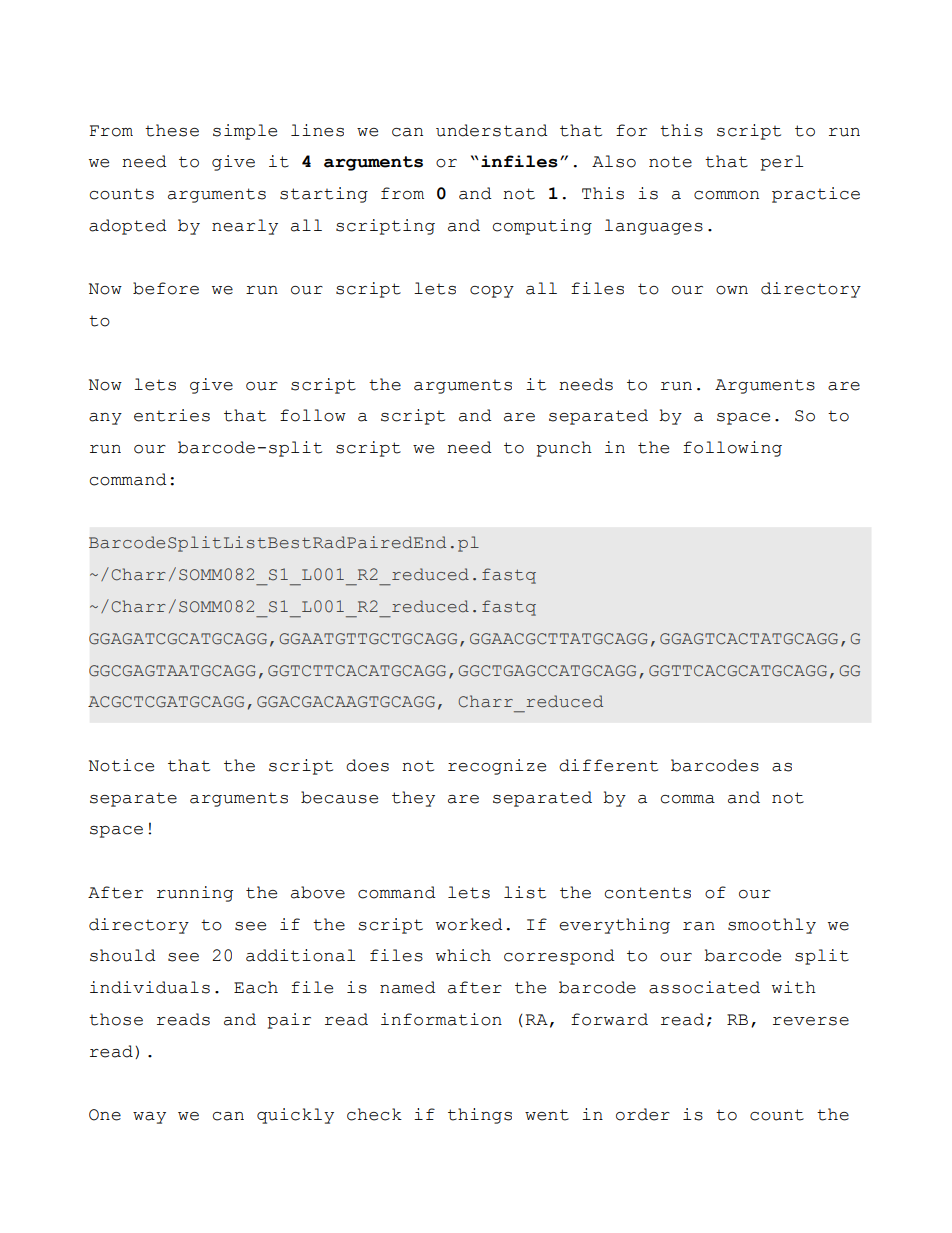  What do you see at coordinates (492, 130) in the screenshot?
I see `understand` at bounding box center [492, 130].
